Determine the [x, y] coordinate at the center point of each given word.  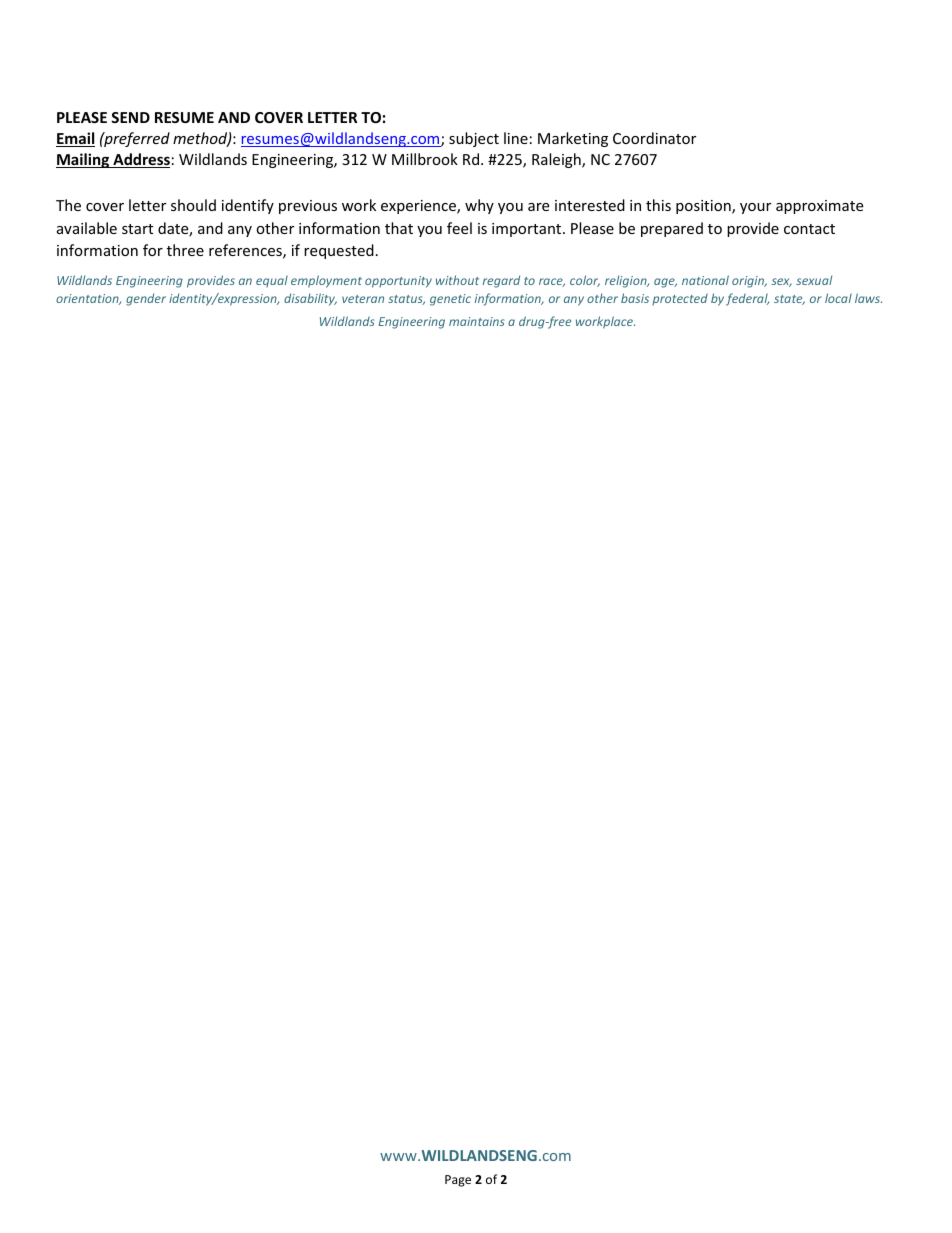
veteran [363, 299]
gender [146, 299]
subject [474, 139]
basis [635, 298]
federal [747, 299]
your [755, 208]
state [789, 300]
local [838, 298]
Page [458, 1181]
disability [310, 299]
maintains [477, 321]
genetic [450, 300]
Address [140, 160]
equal [272, 281]
